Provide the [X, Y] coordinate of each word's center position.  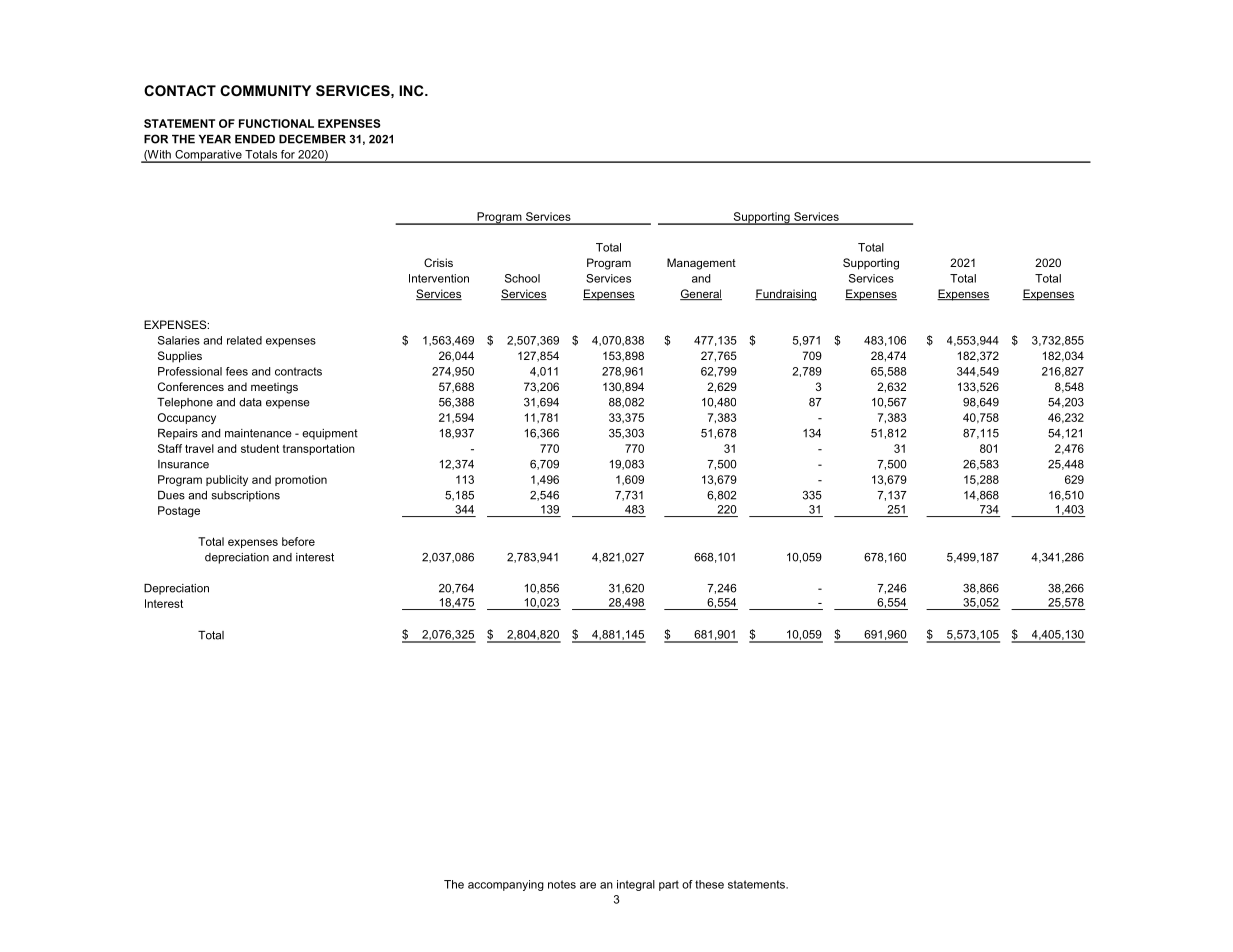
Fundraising [786, 295]
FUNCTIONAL [276, 123]
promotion [301, 480]
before [298, 541]
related [244, 340]
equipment [330, 434]
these [709, 884]
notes [562, 884]
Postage [179, 512]
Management [701, 264]
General [701, 294]
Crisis [438, 262]
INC [412, 90]
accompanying [506, 885]
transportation [319, 449]
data [250, 402]
